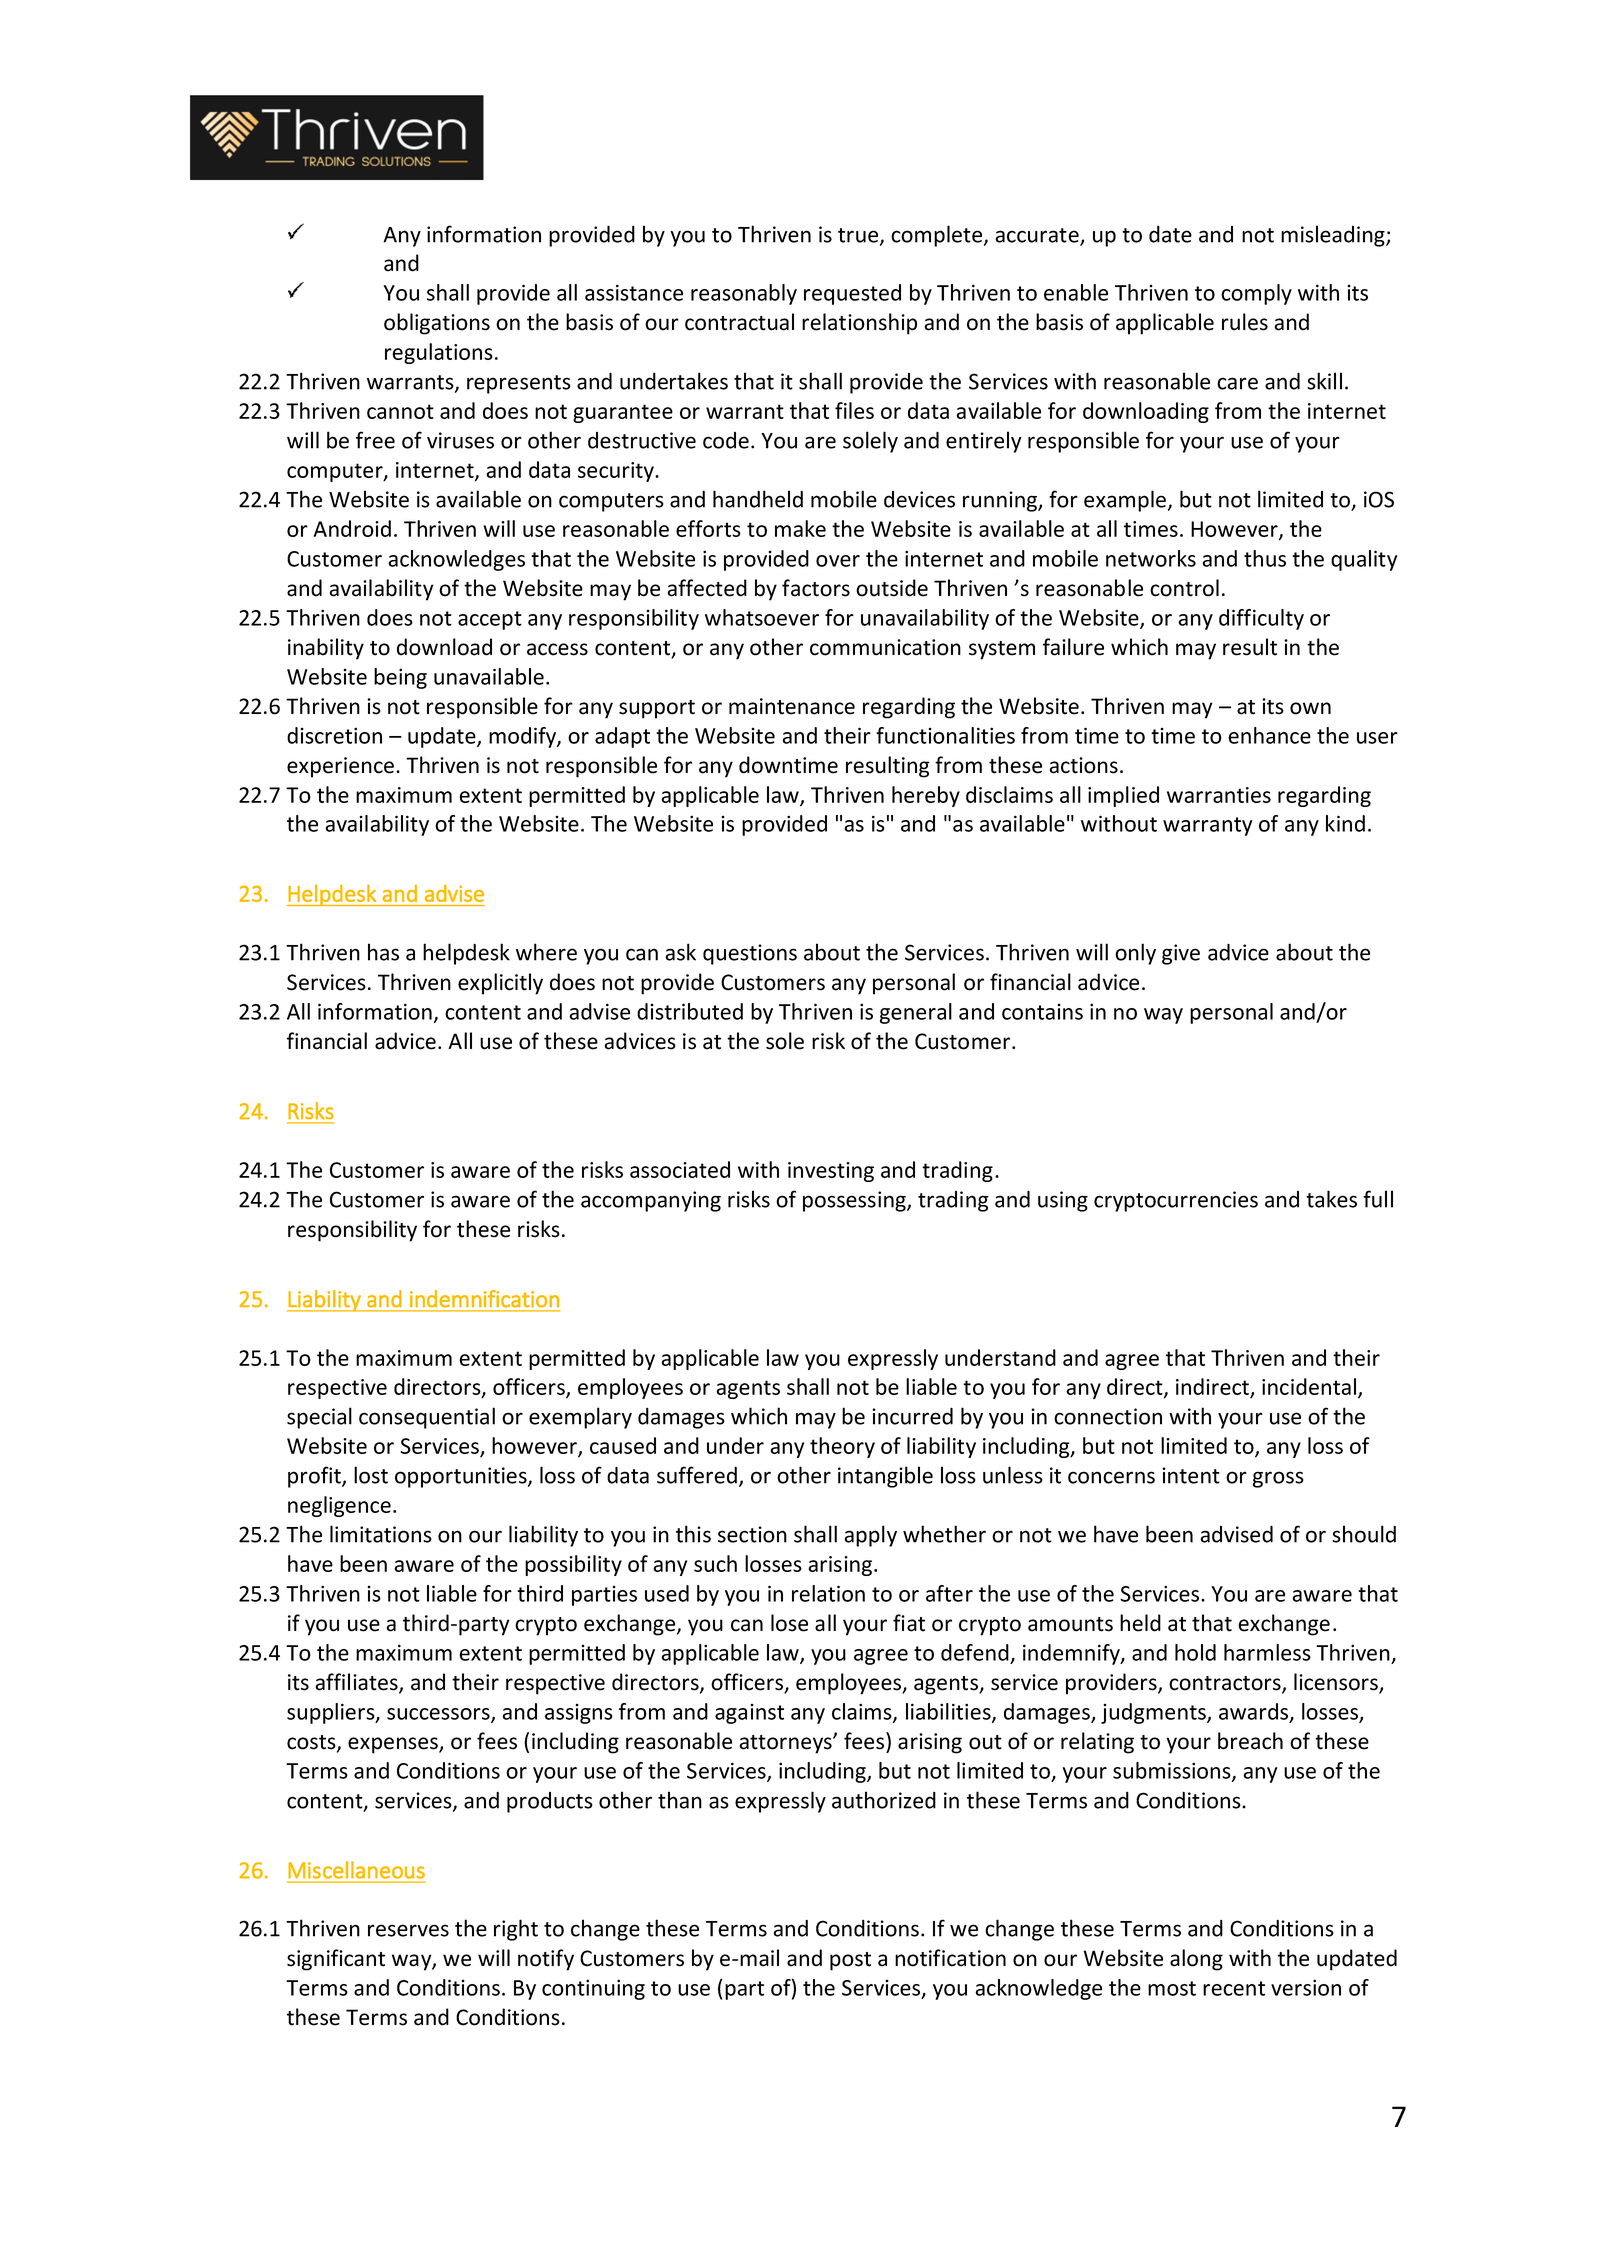 The image size is (1597, 2260). I want to click on comply, so click(1256, 294).
